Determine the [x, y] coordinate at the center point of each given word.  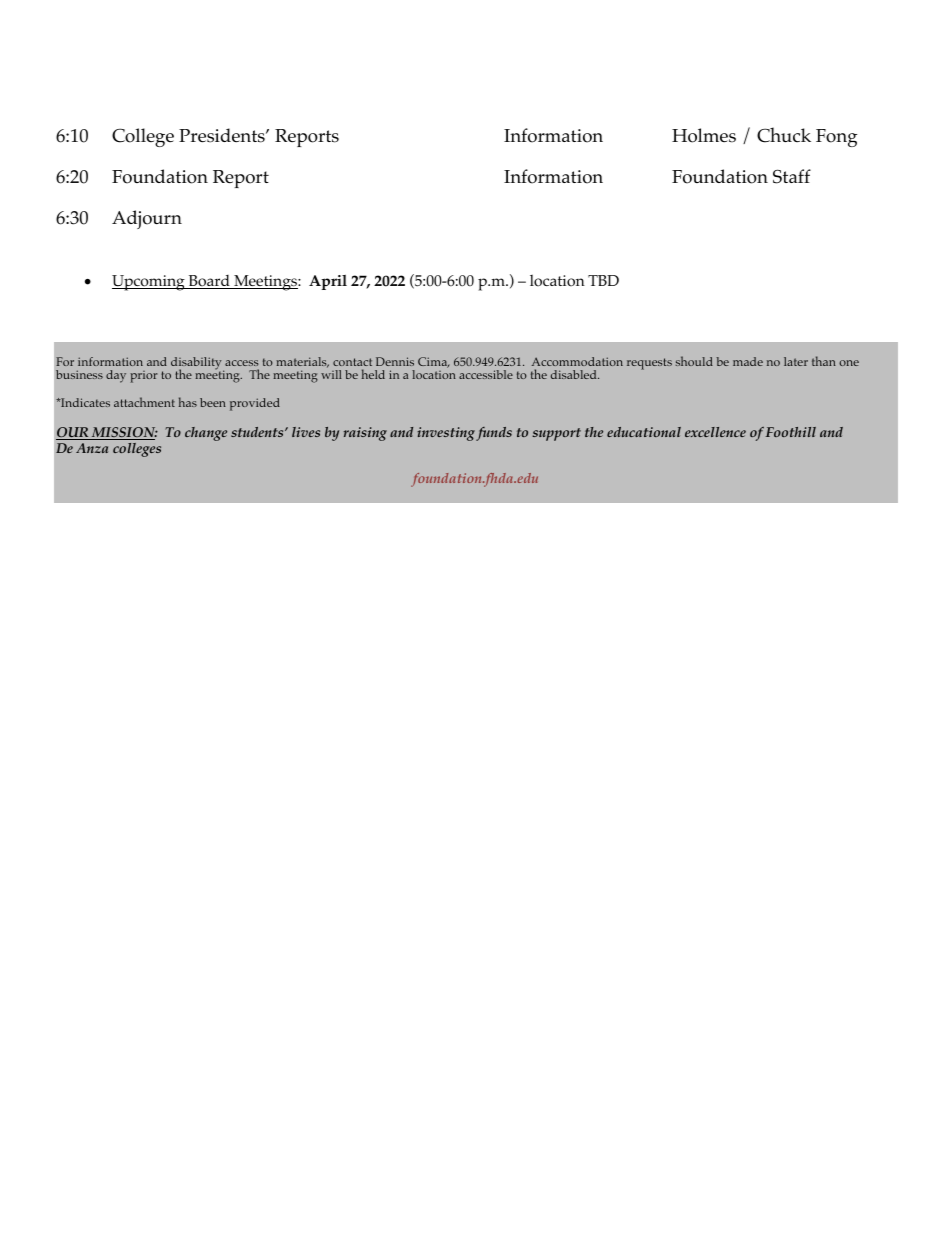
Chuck [784, 135]
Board [209, 282]
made [748, 361]
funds [494, 434]
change [206, 434]
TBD [603, 280]
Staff [792, 176]
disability [197, 364]
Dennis [395, 361]
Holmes [704, 135]
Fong [836, 138]
